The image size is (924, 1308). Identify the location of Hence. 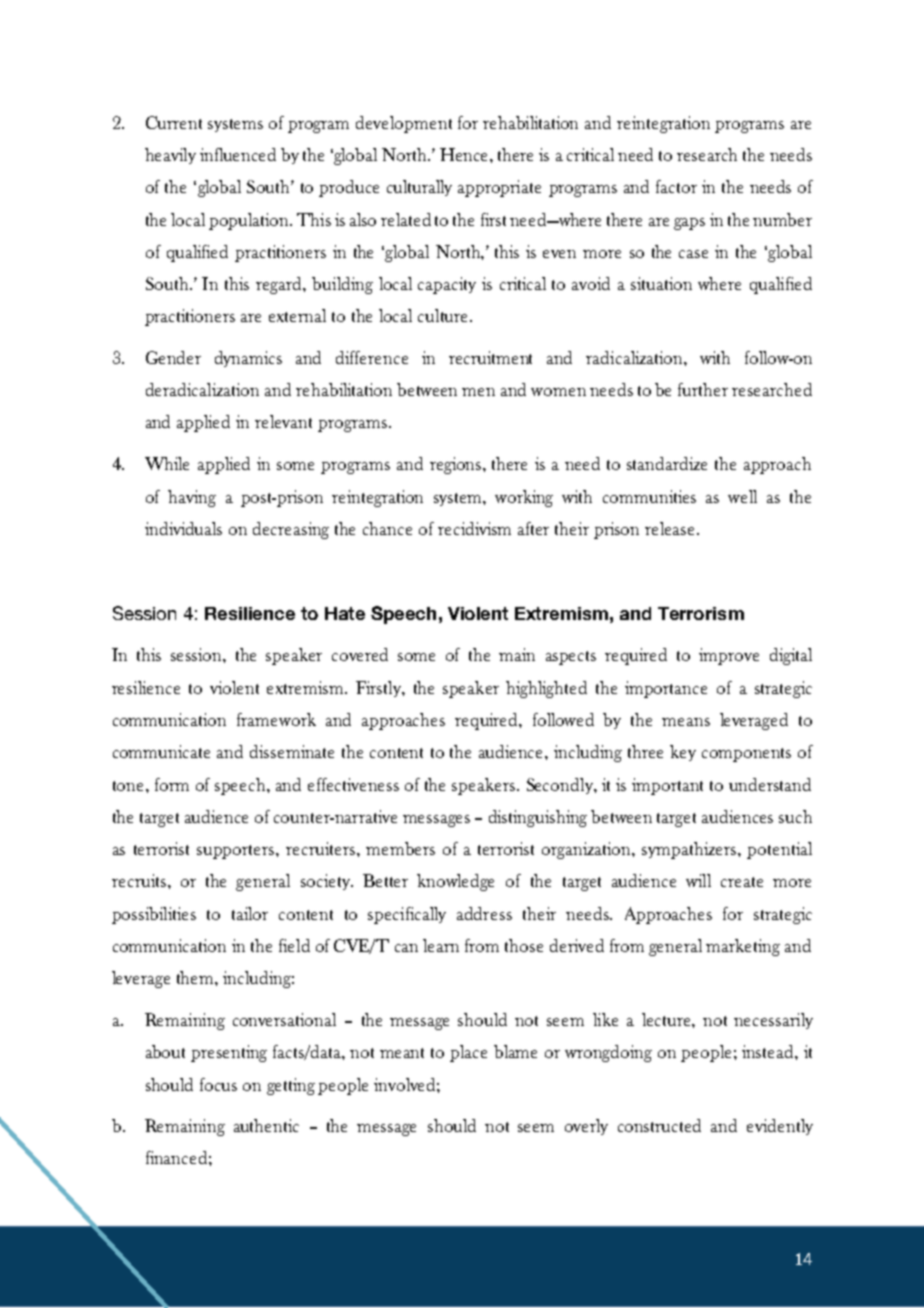
(465, 154).
